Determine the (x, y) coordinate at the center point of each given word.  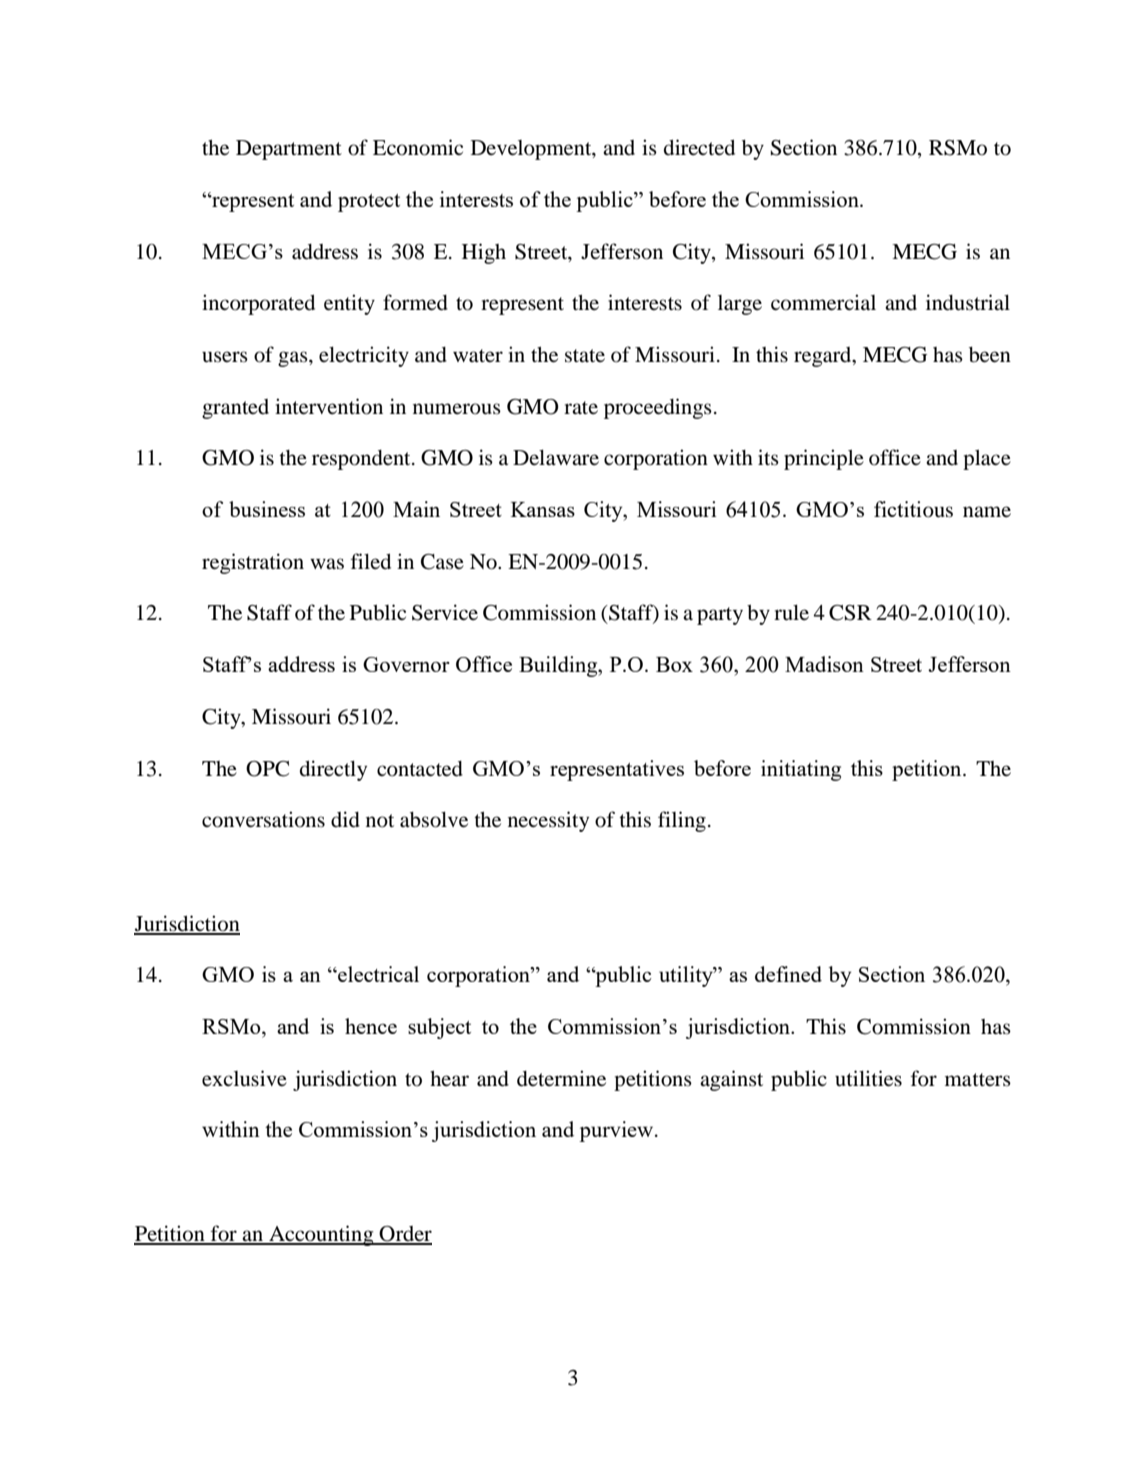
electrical (377, 974)
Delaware (556, 457)
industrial (968, 302)
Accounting (321, 1235)
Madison (824, 664)
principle (824, 459)
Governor (406, 664)
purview (617, 1131)
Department (289, 150)
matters (978, 1080)
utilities (868, 1078)
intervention (329, 406)
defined (788, 974)
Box (674, 664)
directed (699, 147)
